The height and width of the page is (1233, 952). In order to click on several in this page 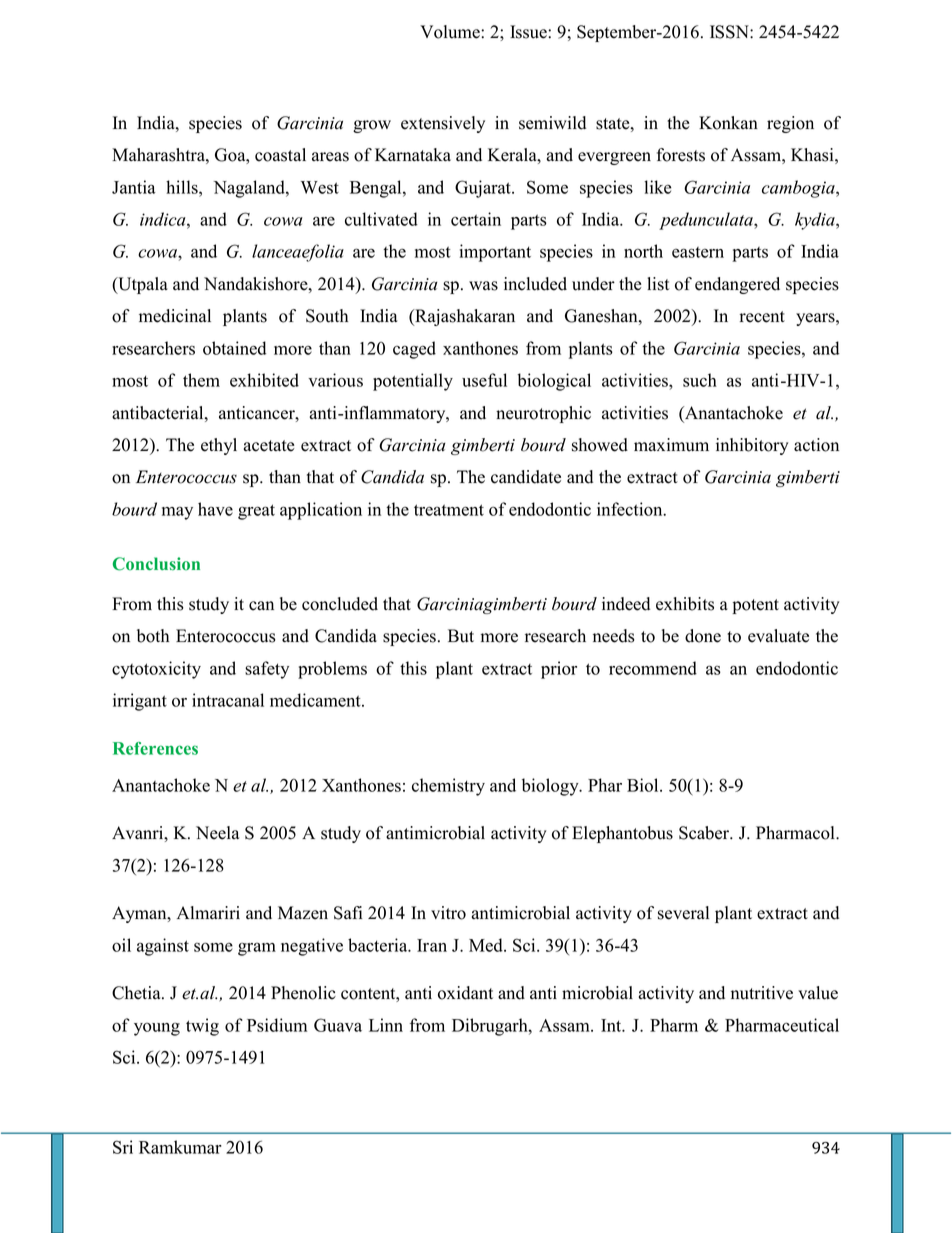, I will do `click(683, 913)`.
